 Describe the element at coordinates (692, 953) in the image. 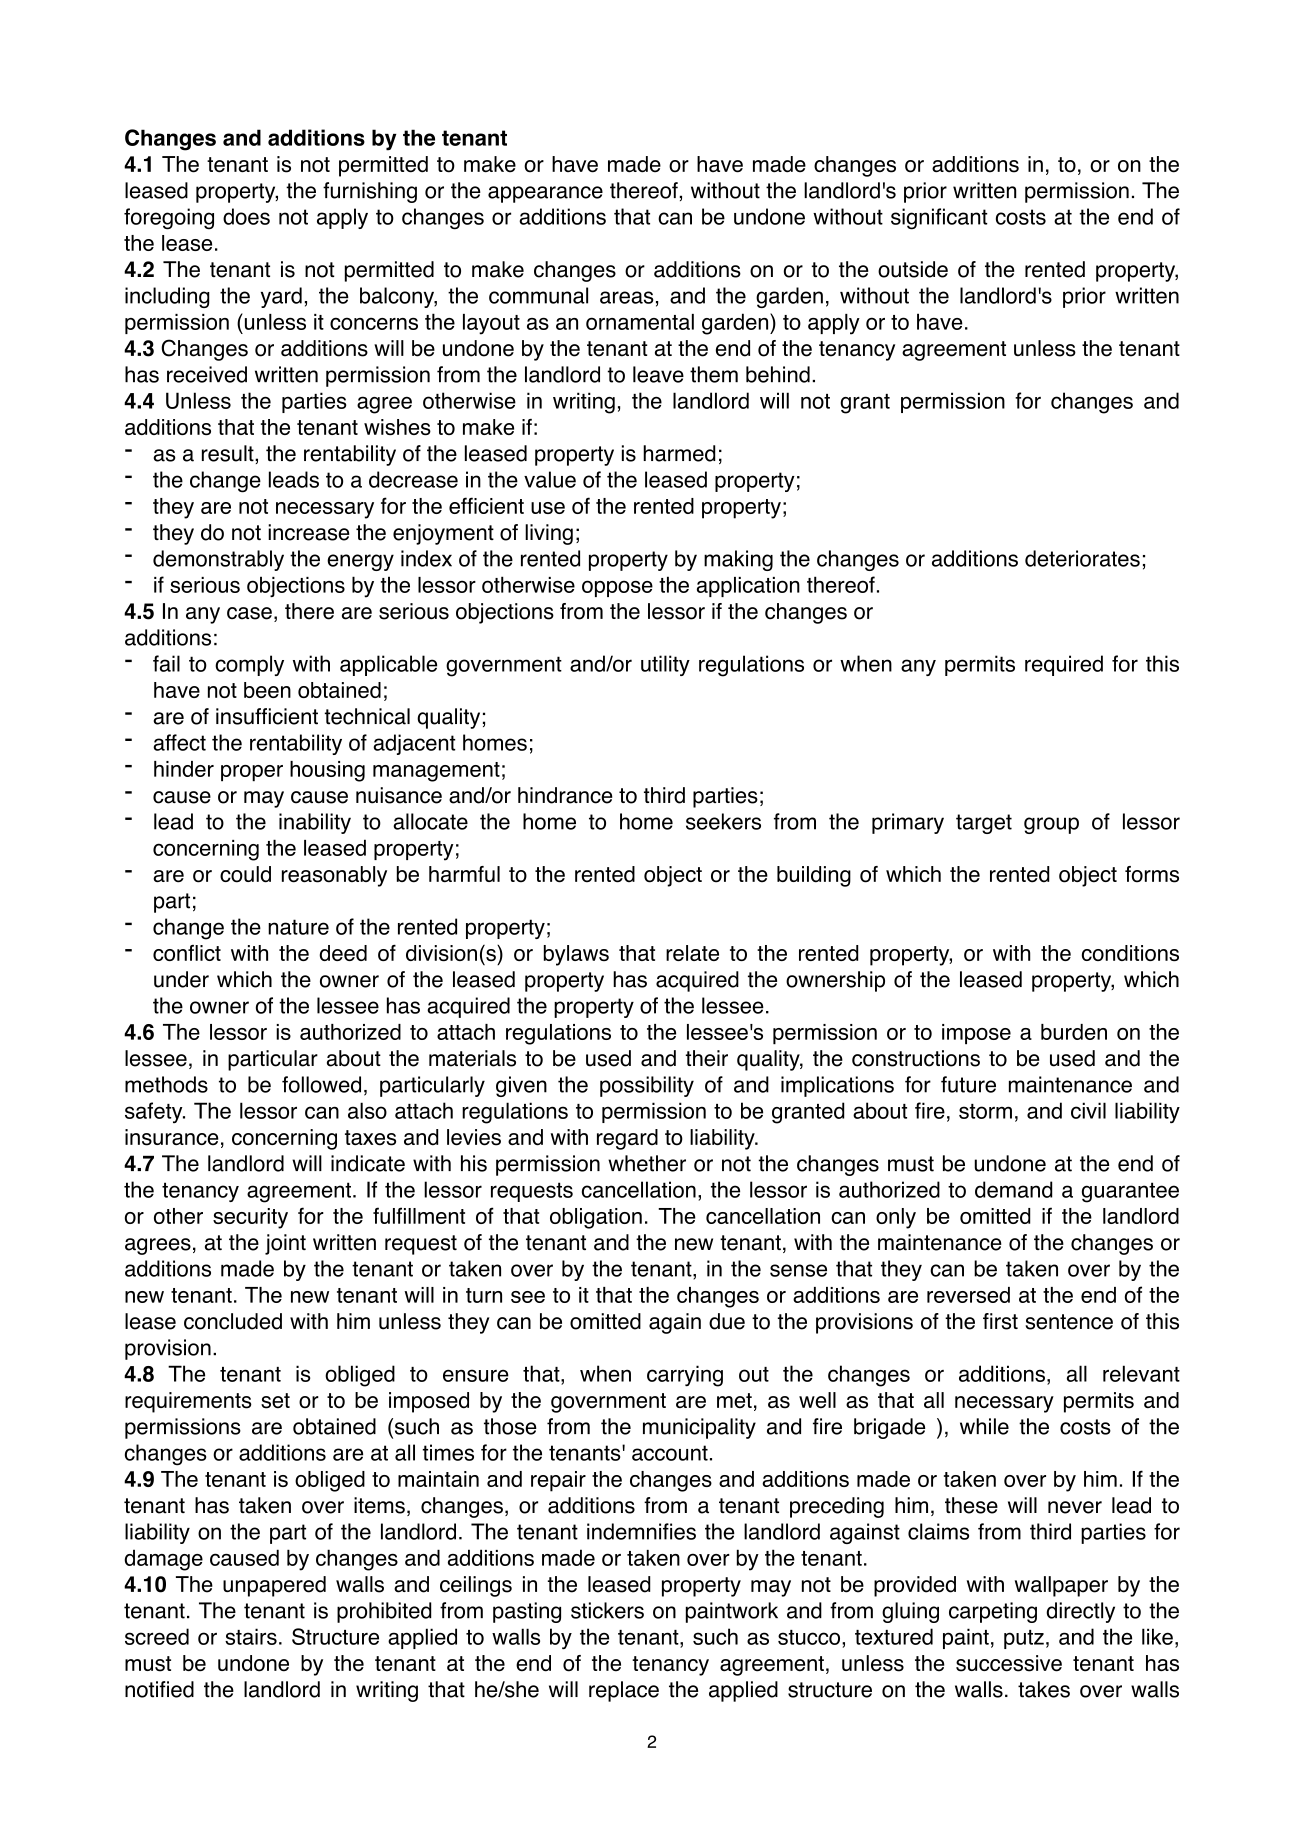

I see `relate` at that location.
